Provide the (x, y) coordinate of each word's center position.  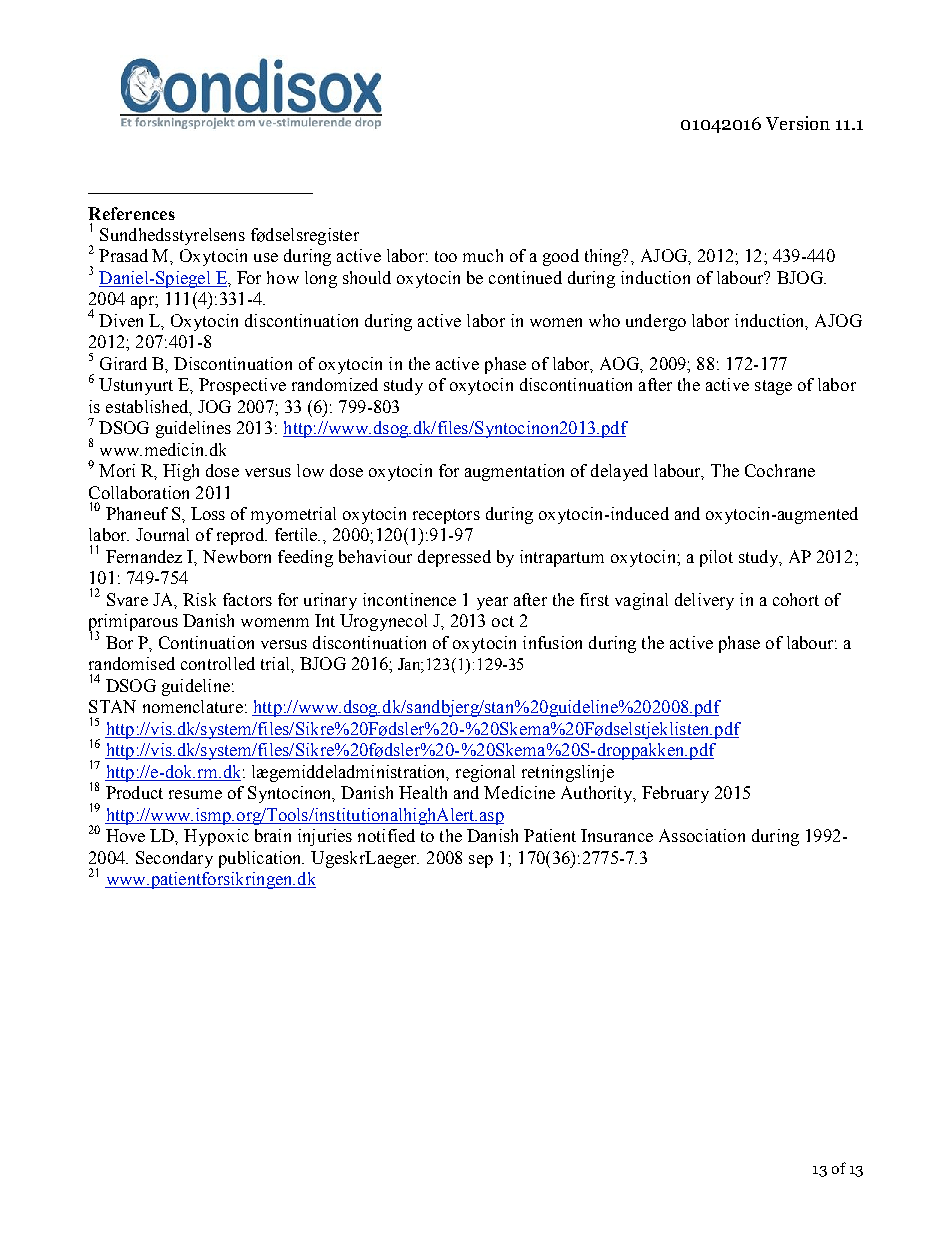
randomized (335, 384)
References (131, 213)
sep (481, 861)
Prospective (242, 386)
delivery (704, 601)
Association (702, 835)
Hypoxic (216, 837)
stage (773, 387)
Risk (199, 599)
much (483, 255)
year (492, 603)
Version (798, 123)
